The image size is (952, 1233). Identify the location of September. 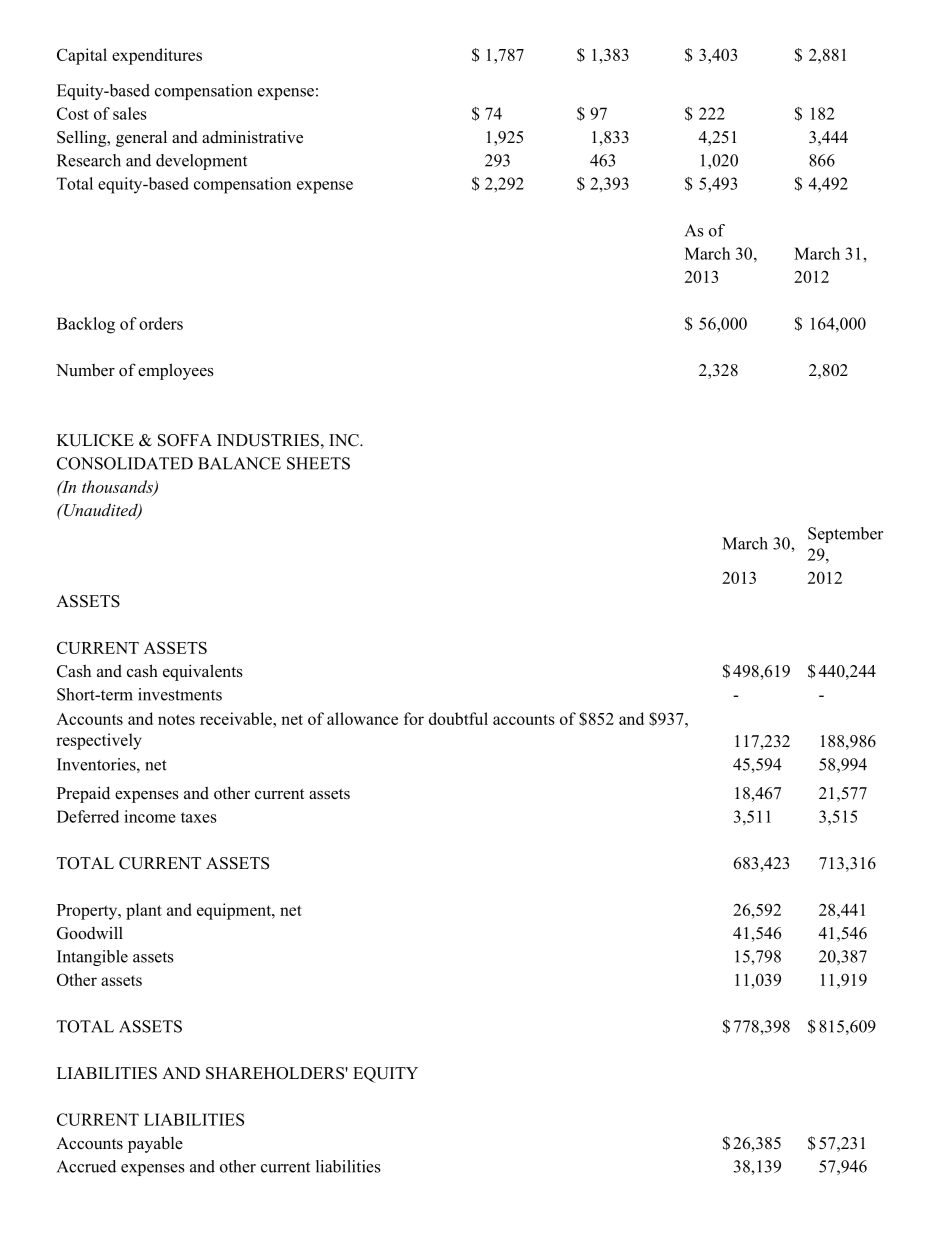
(845, 535).
